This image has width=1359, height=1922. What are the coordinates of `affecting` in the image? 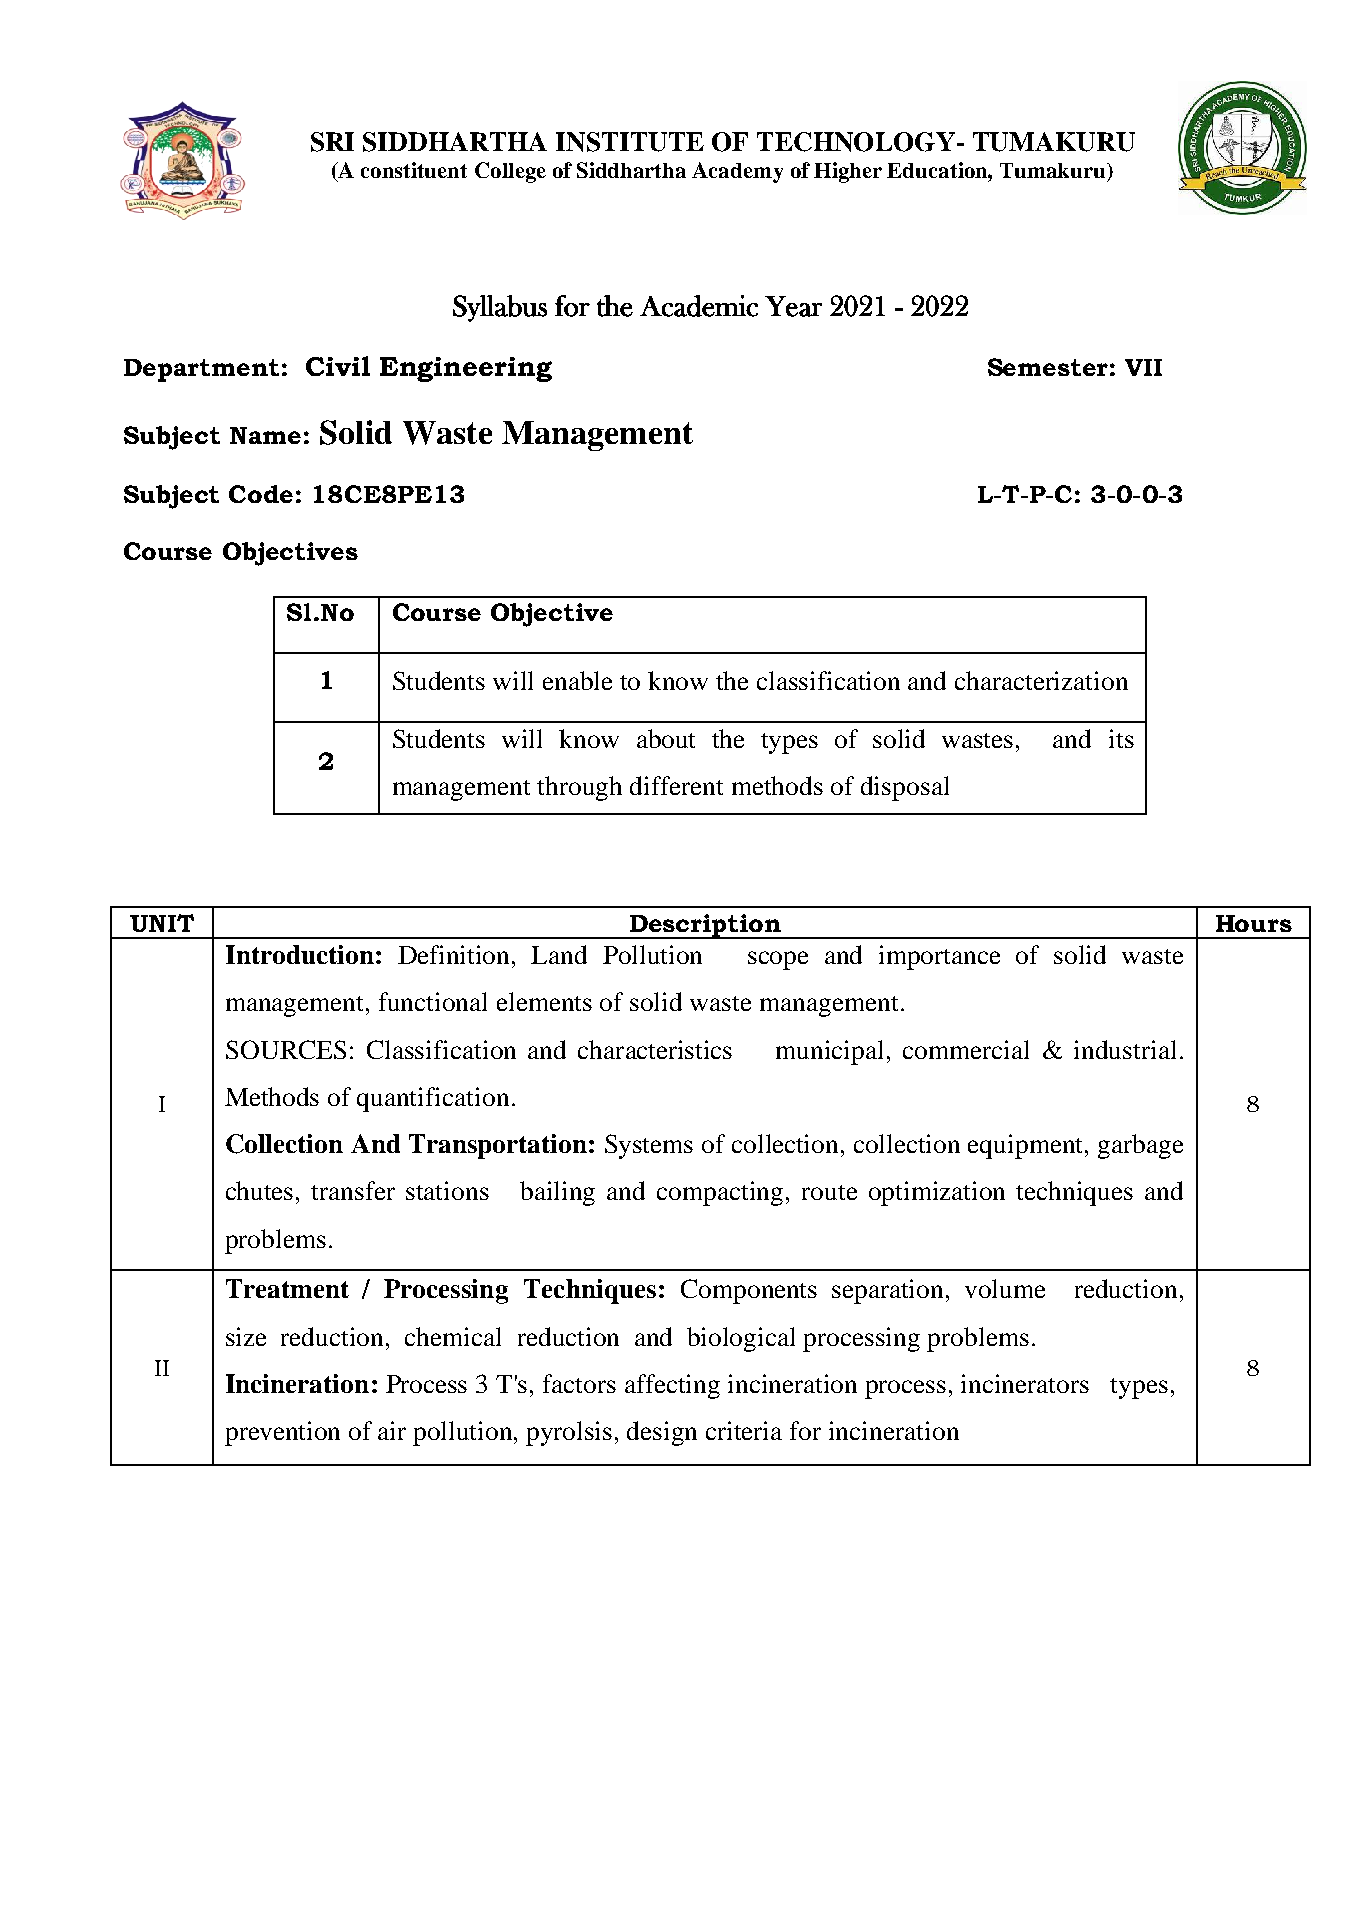 It's located at (672, 1386).
